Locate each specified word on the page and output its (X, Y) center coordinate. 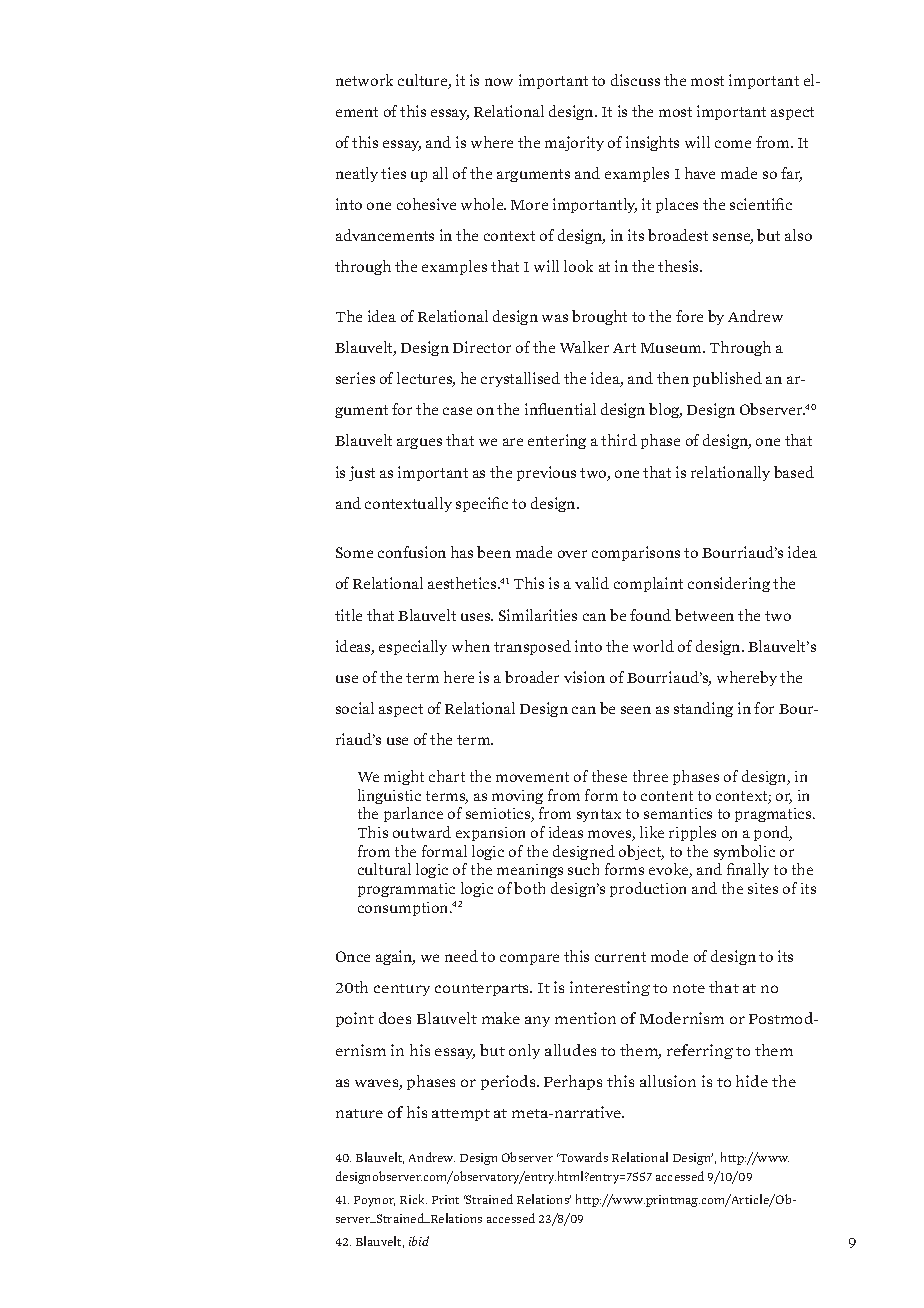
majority (574, 143)
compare (529, 959)
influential (560, 409)
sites (763, 888)
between (704, 615)
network (364, 80)
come (733, 144)
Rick (413, 1199)
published (727, 379)
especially (413, 647)
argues (419, 443)
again (395, 957)
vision (584, 677)
